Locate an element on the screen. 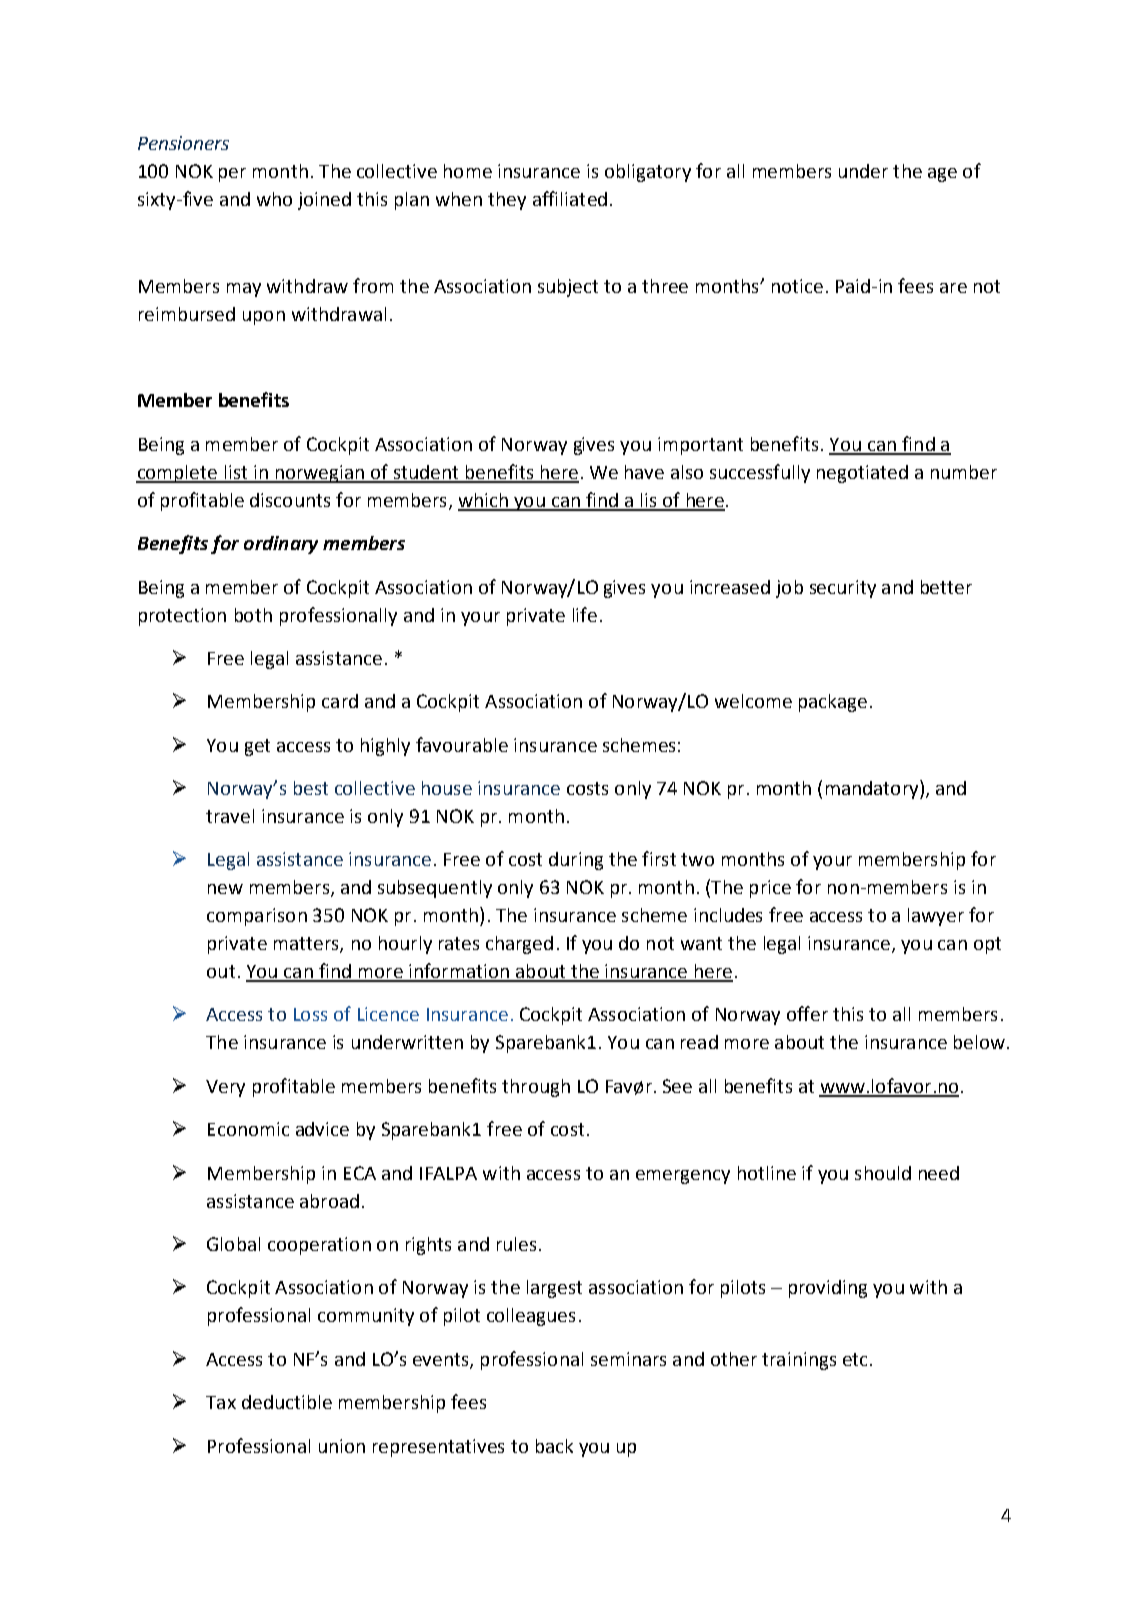  both is located at coordinates (253, 615).
